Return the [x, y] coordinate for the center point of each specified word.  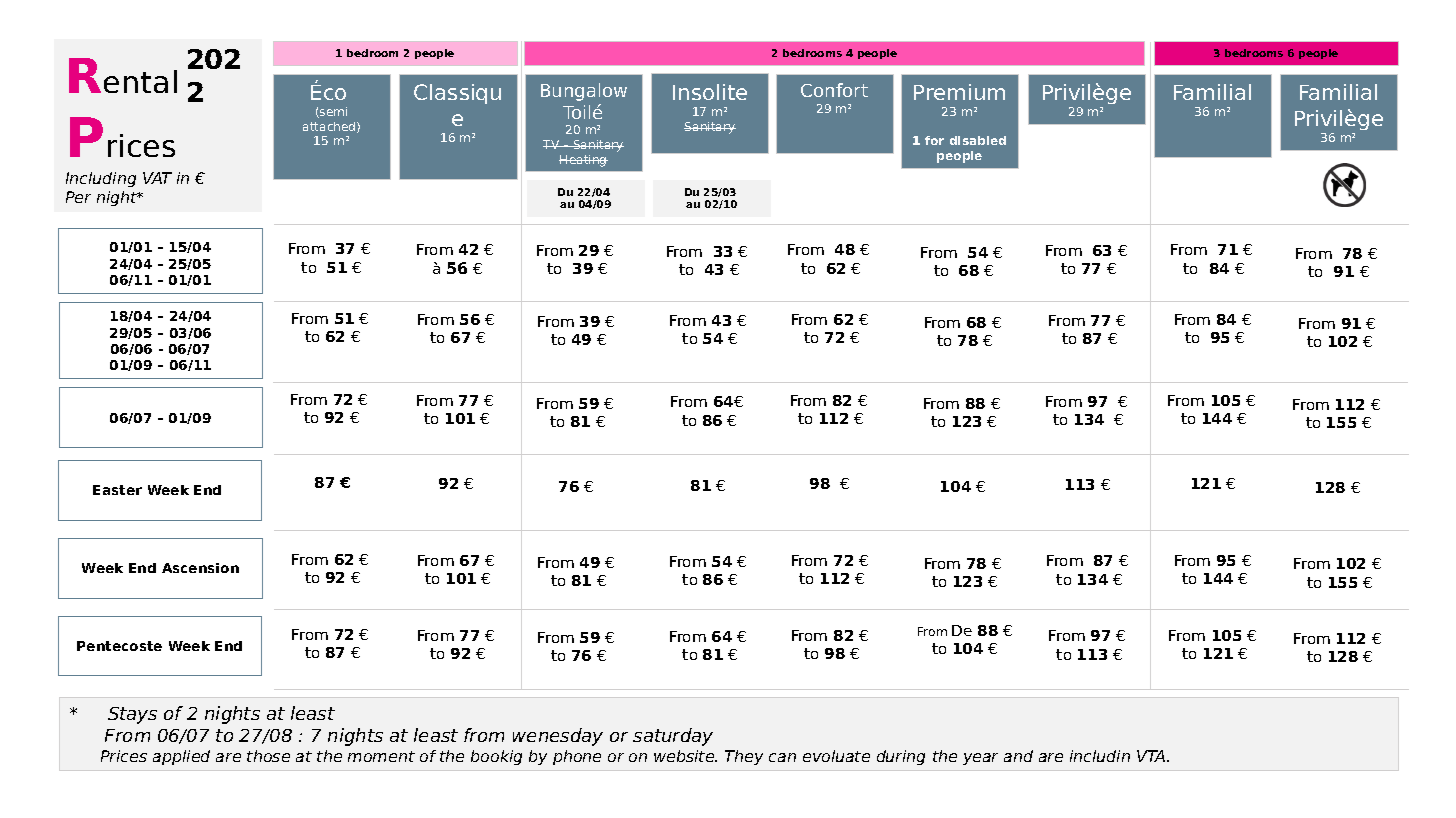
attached [330, 127]
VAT [157, 178]
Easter [117, 490]
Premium [959, 92]
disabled [978, 140]
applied [181, 757]
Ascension [200, 568]
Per [78, 197]
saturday [673, 737]
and [1018, 756]
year [980, 759]
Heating [583, 161]
